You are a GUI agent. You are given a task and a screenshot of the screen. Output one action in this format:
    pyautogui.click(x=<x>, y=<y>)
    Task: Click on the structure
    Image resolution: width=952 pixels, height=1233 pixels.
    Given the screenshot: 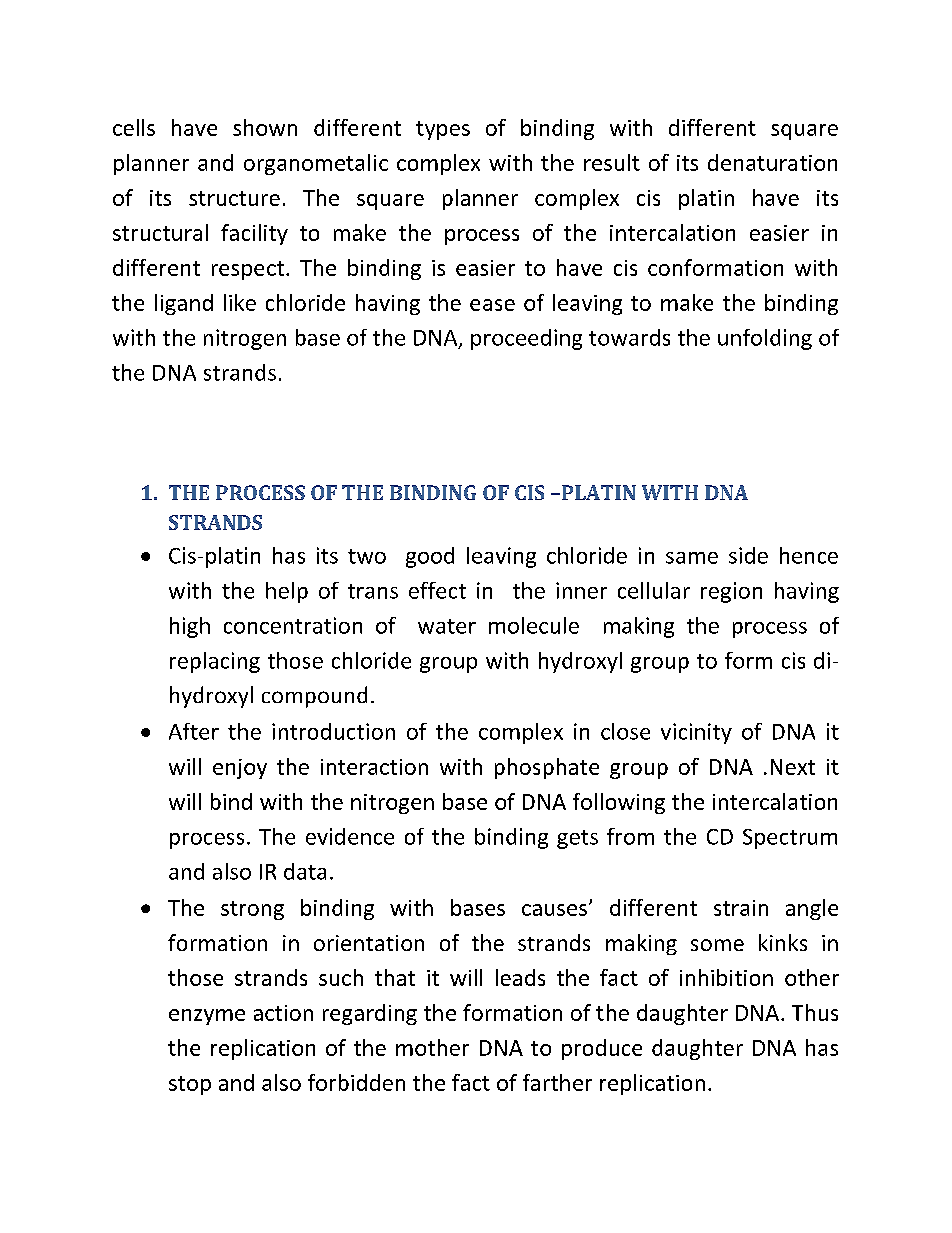 What is the action you would take?
    pyautogui.click(x=234, y=198)
